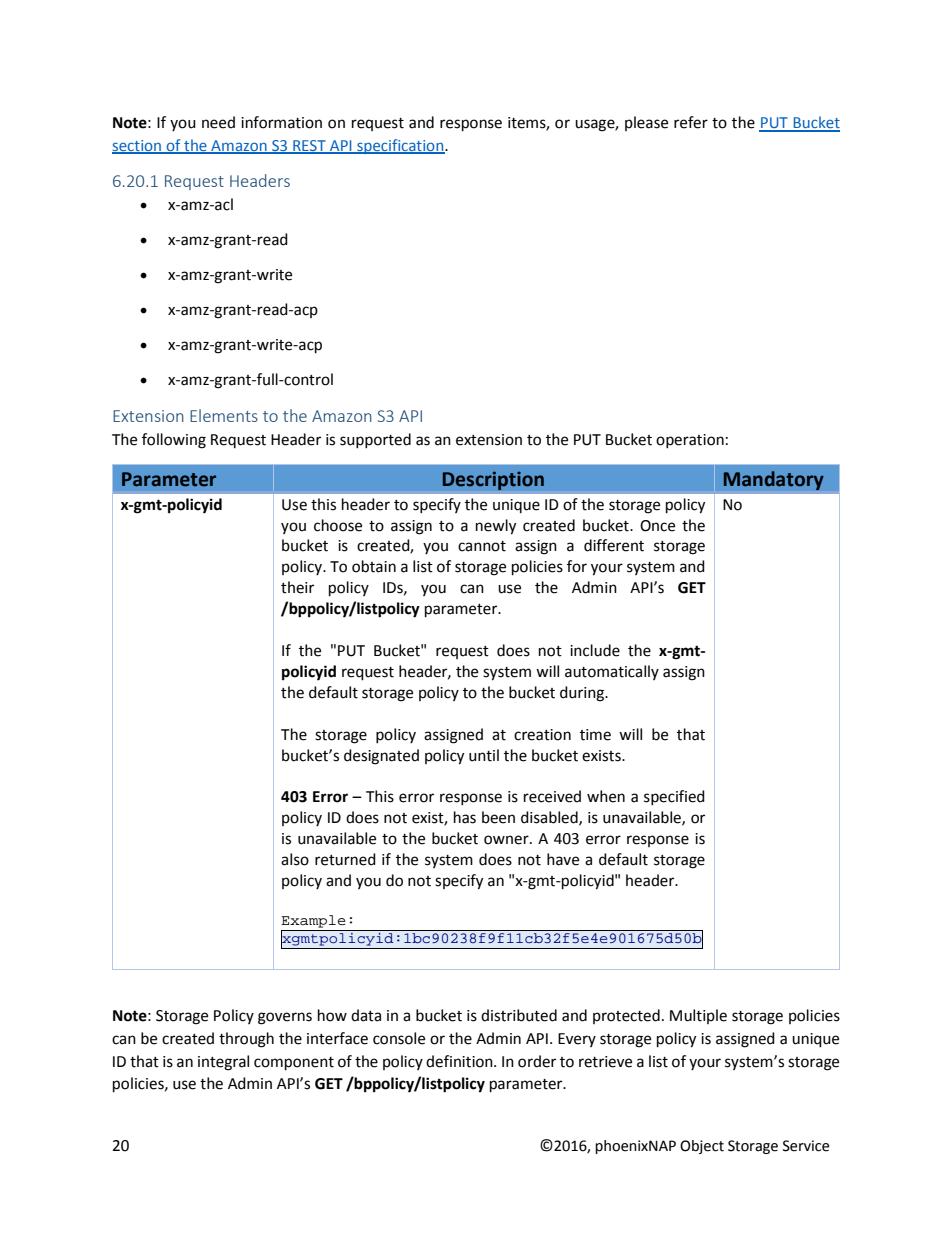 The width and height of the screenshot is (952, 1233). What do you see at coordinates (460, 1061) in the screenshot?
I see `definition` at bounding box center [460, 1061].
